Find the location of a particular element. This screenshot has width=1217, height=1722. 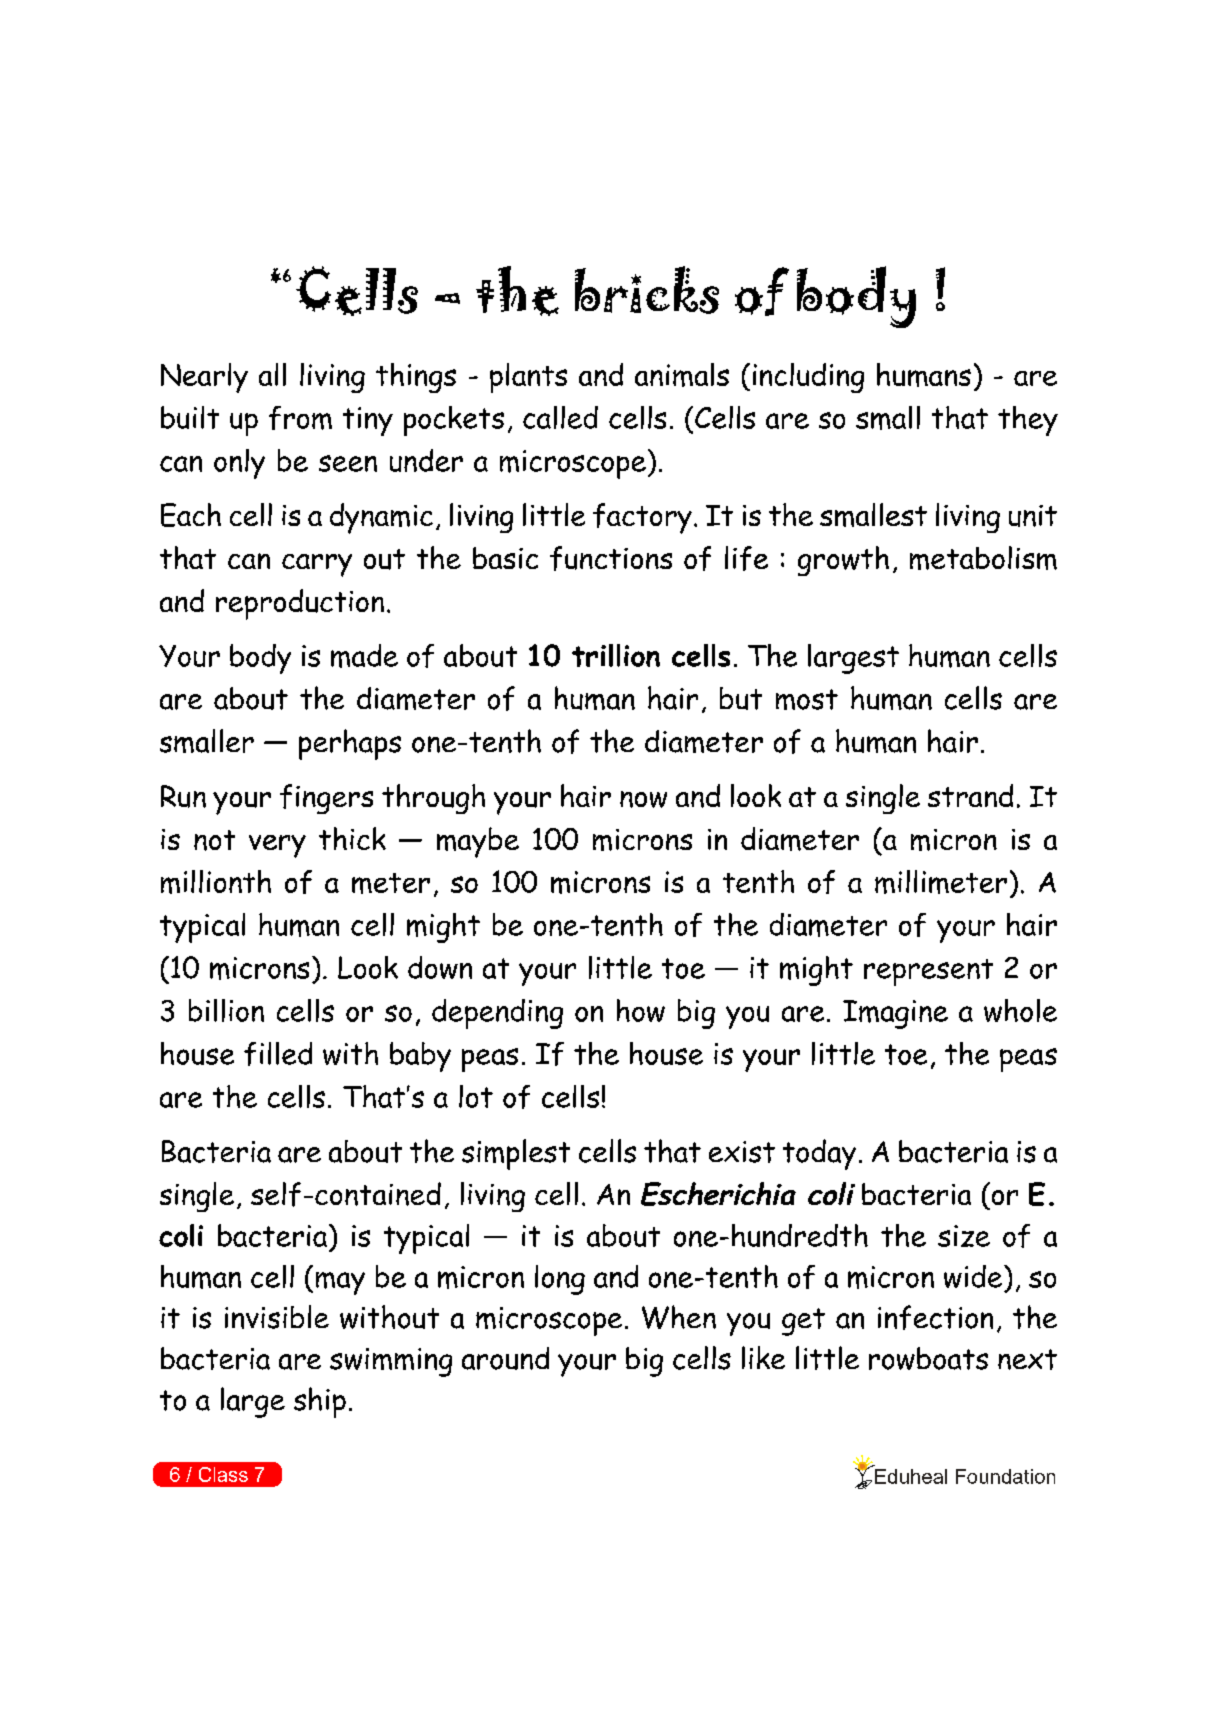

Foundation is located at coordinates (1005, 1476).
